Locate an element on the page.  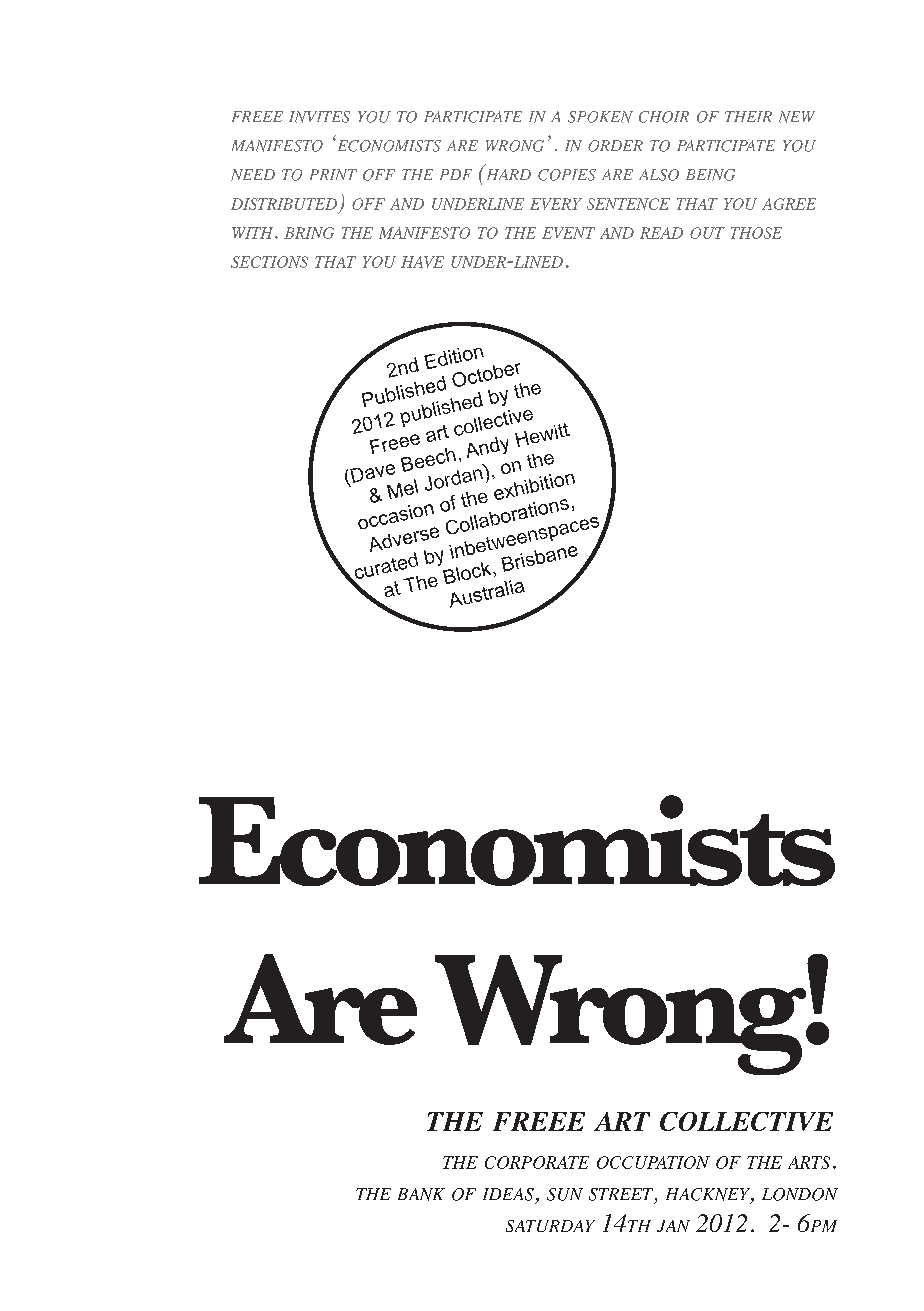
print is located at coordinates (333, 174).
